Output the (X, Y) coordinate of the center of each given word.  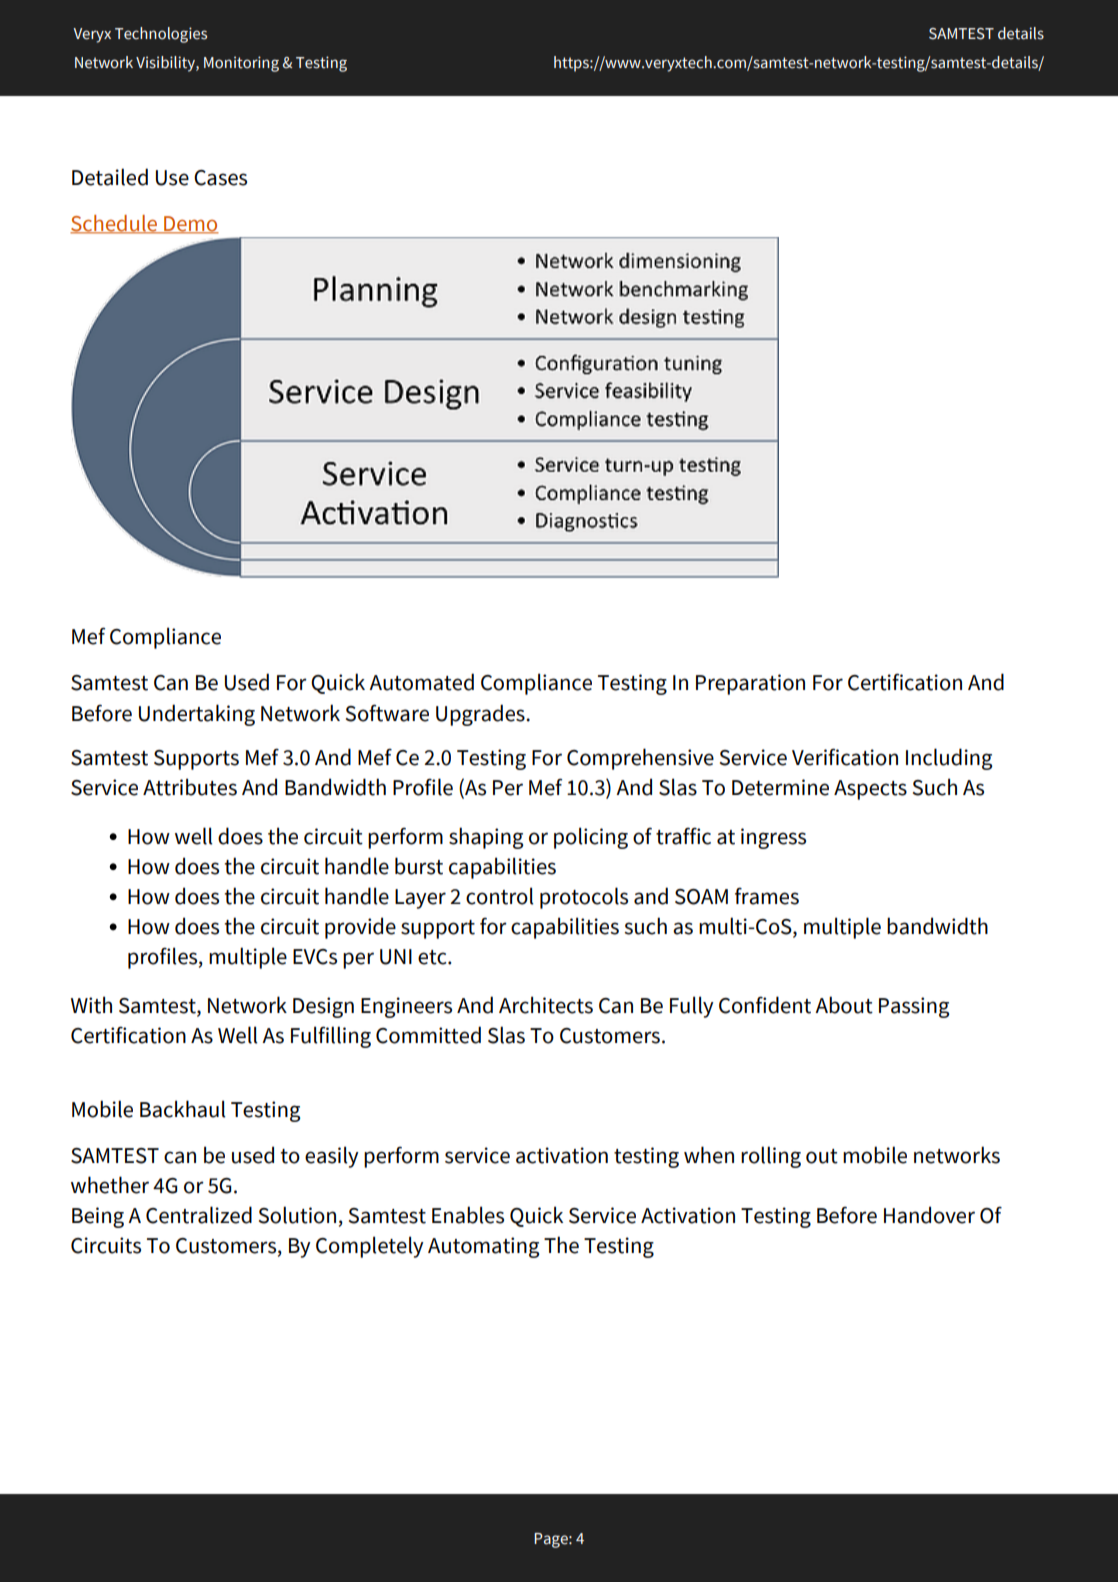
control (500, 896)
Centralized (199, 1215)
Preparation (750, 684)
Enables (468, 1215)
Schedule (115, 224)
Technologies (161, 35)
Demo (190, 224)
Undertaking (197, 715)
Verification (845, 757)
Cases (220, 178)
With (91, 1005)
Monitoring (241, 64)
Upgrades (481, 715)
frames (767, 896)
